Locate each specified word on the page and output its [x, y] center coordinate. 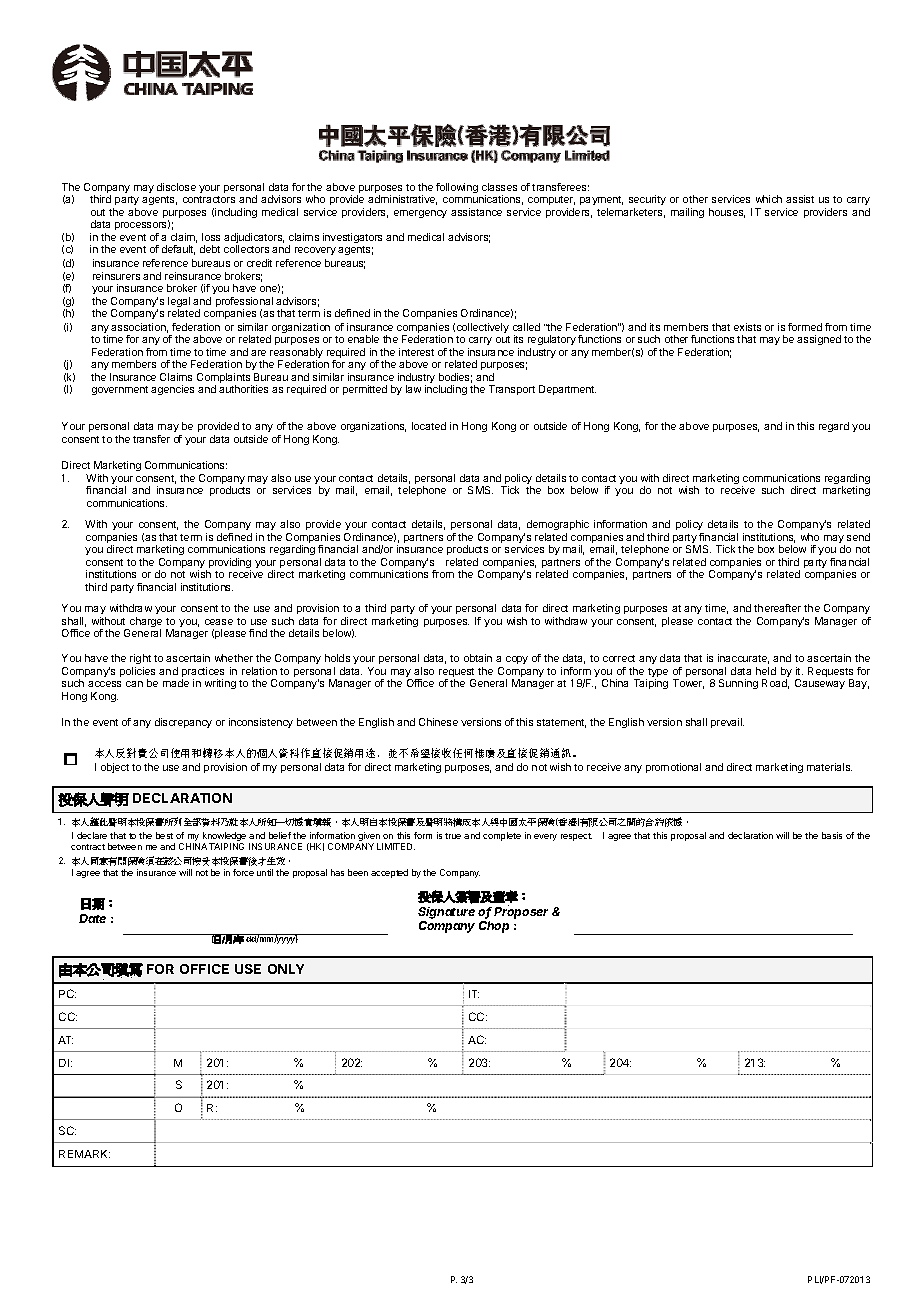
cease [219, 622]
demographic [556, 527]
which [769, 199]
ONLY [286, 969]
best [164, 835]
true [453, 836]
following [457, 188]
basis [832, 835]
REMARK [84, 1154]
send [858, 537]
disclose [176, 187]
